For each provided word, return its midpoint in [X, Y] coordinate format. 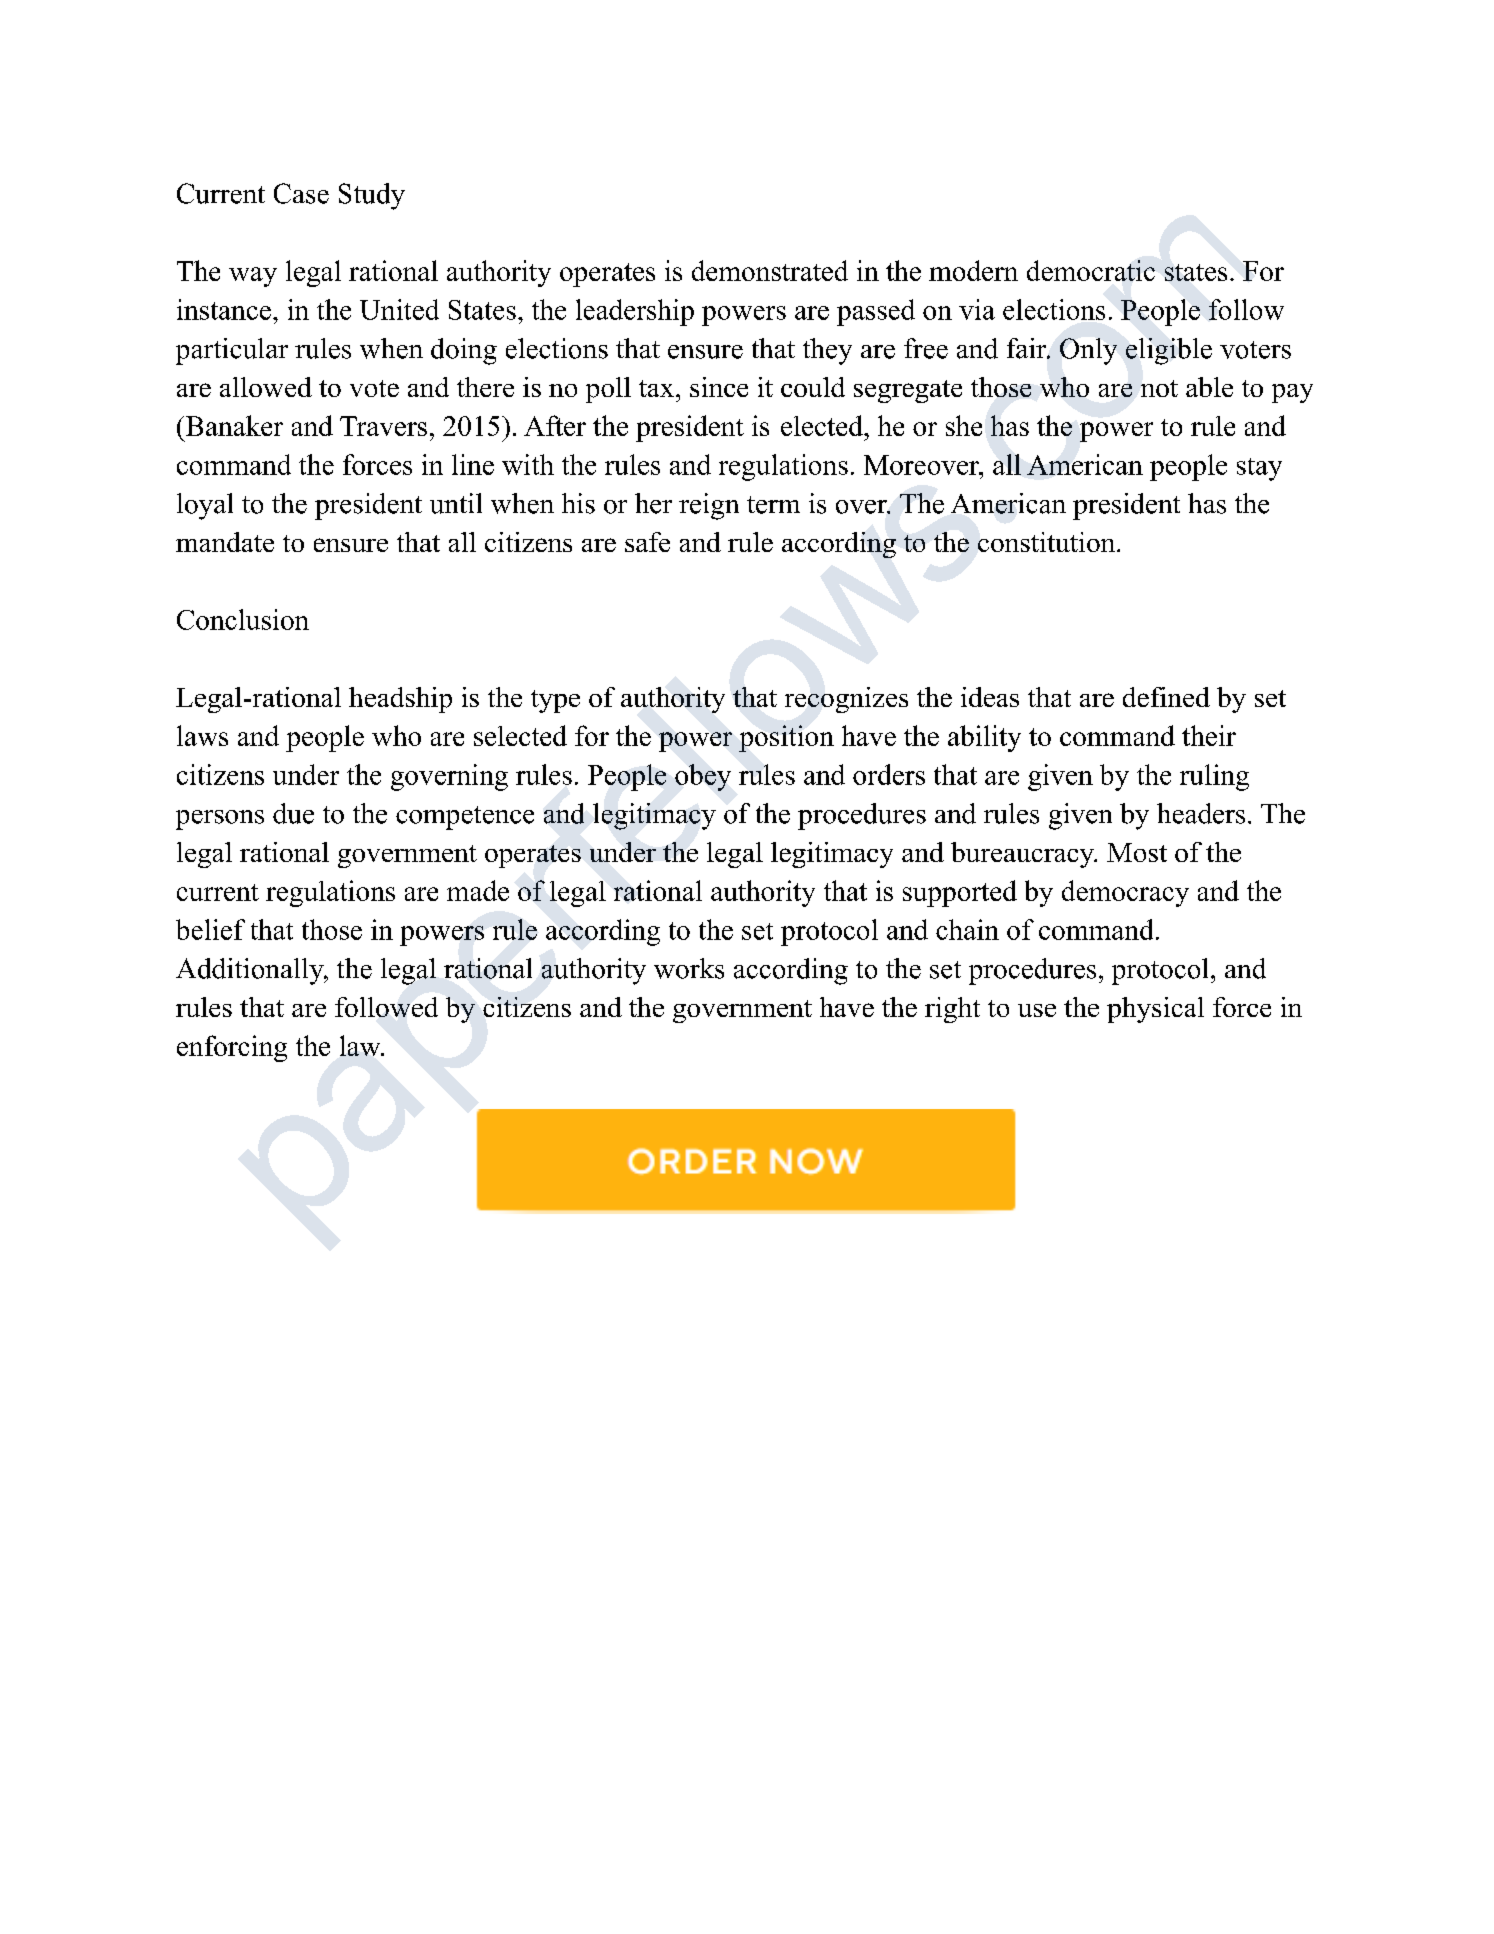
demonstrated [770, 270]
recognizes [846, 700]
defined [1166, 697]
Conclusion [243, 619]
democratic [1091, 270]
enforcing [232, 1048]
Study [372, 196]
